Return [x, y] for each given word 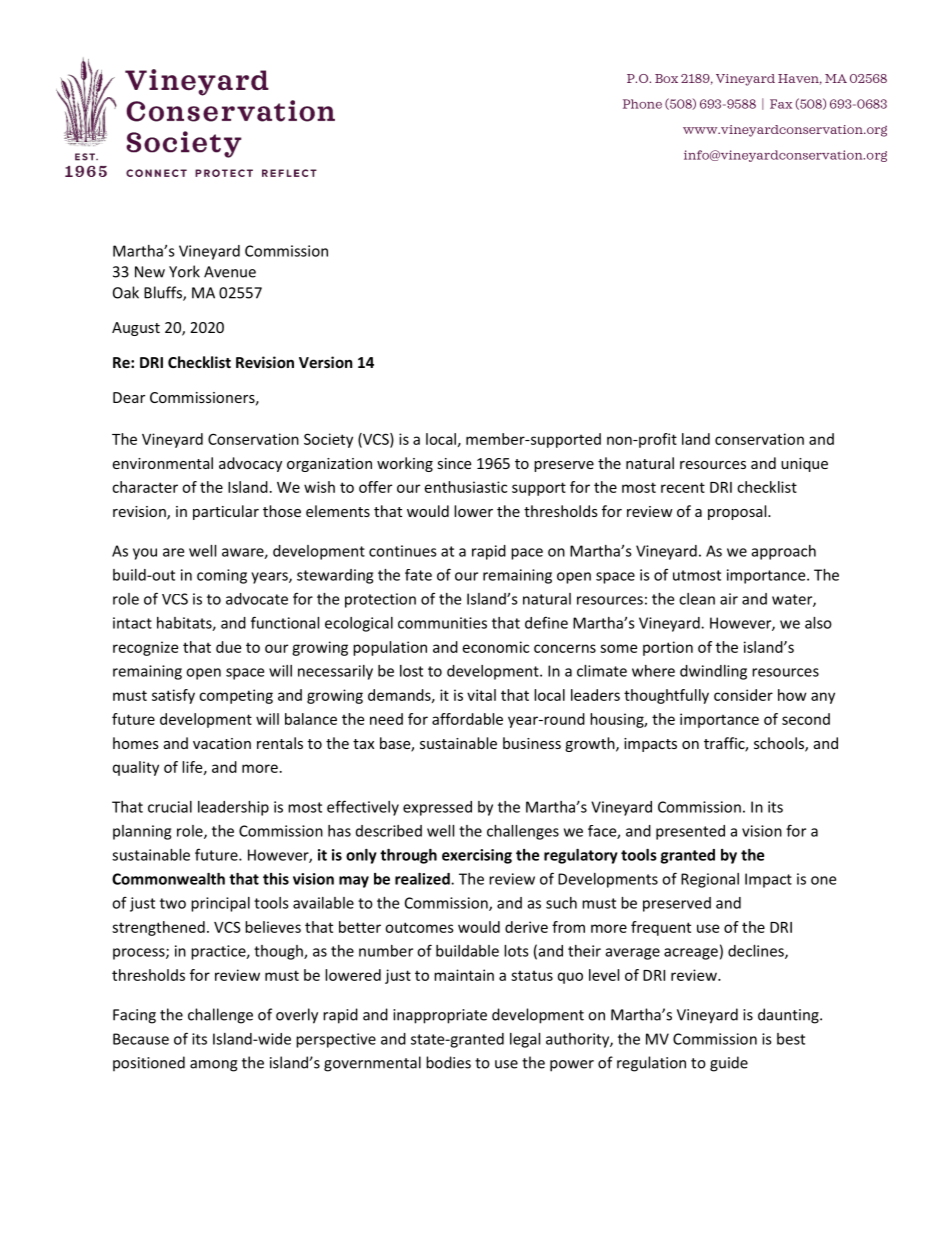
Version [326, 362]
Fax [781, 104]
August [136, 329]
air [729, 599]
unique [804, 465]
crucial [170, 807]
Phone [642, 104]
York [184, 271]
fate [418, 575]
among [214, 1066]
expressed [437, 808]
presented [690, 832]
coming [222, 576]
